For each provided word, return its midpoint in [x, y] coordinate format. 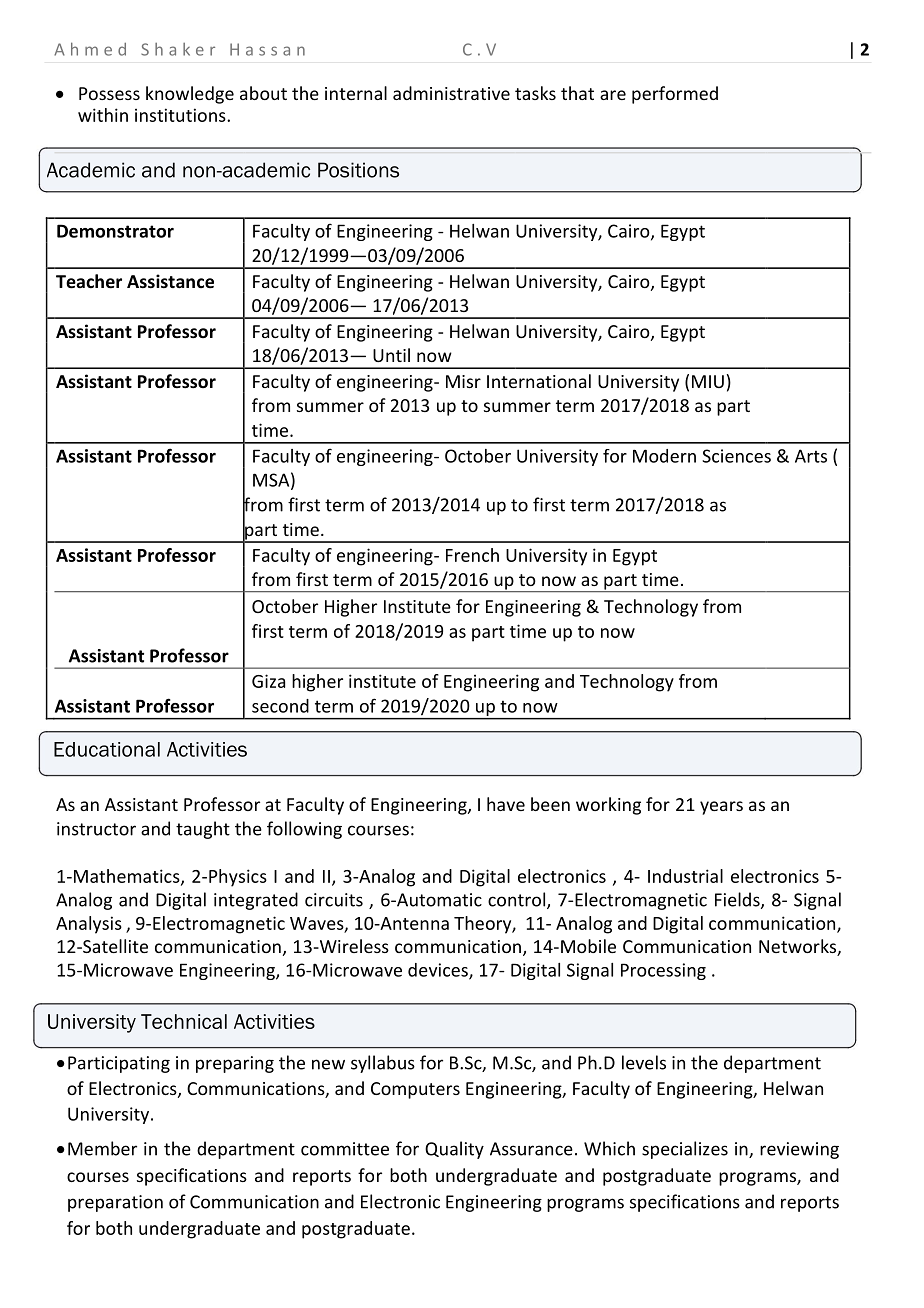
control [516, 899]
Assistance [170, 281]
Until [391, 355]
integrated [256, 901]
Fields [738, 900]
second [280, 706]
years [721, 808]
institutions [181, 115]
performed [675, 95]
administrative [451, 93]
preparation [115, 1203]
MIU [708, 381]
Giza [268, 681]
